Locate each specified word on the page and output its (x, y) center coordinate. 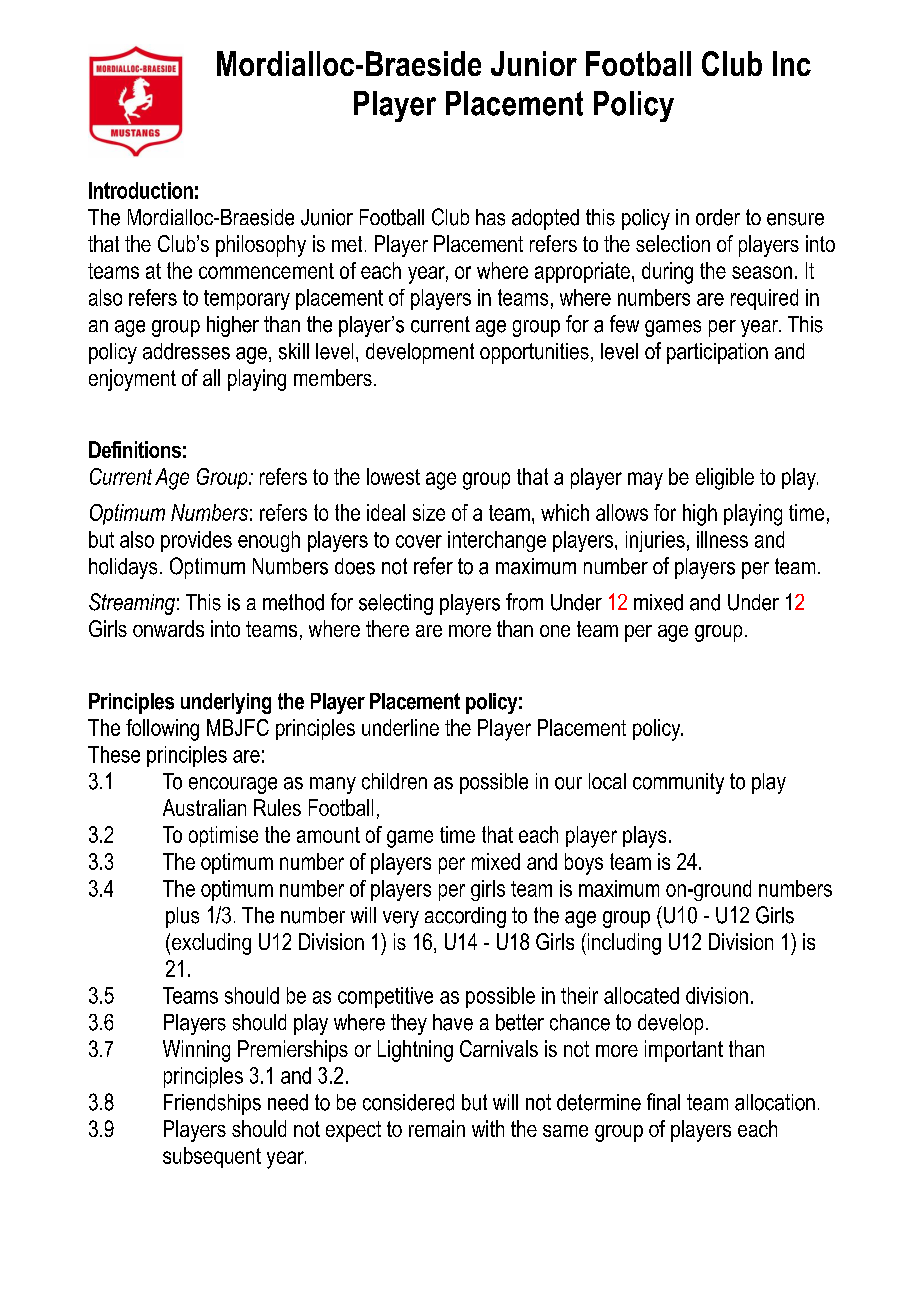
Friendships (212, 1104)
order (718, 217)
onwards (168, 628)
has (490, 217)
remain (437, 1128)
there (387, 628)
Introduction (141, 190)
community (678, 783)
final (663, 1102)
